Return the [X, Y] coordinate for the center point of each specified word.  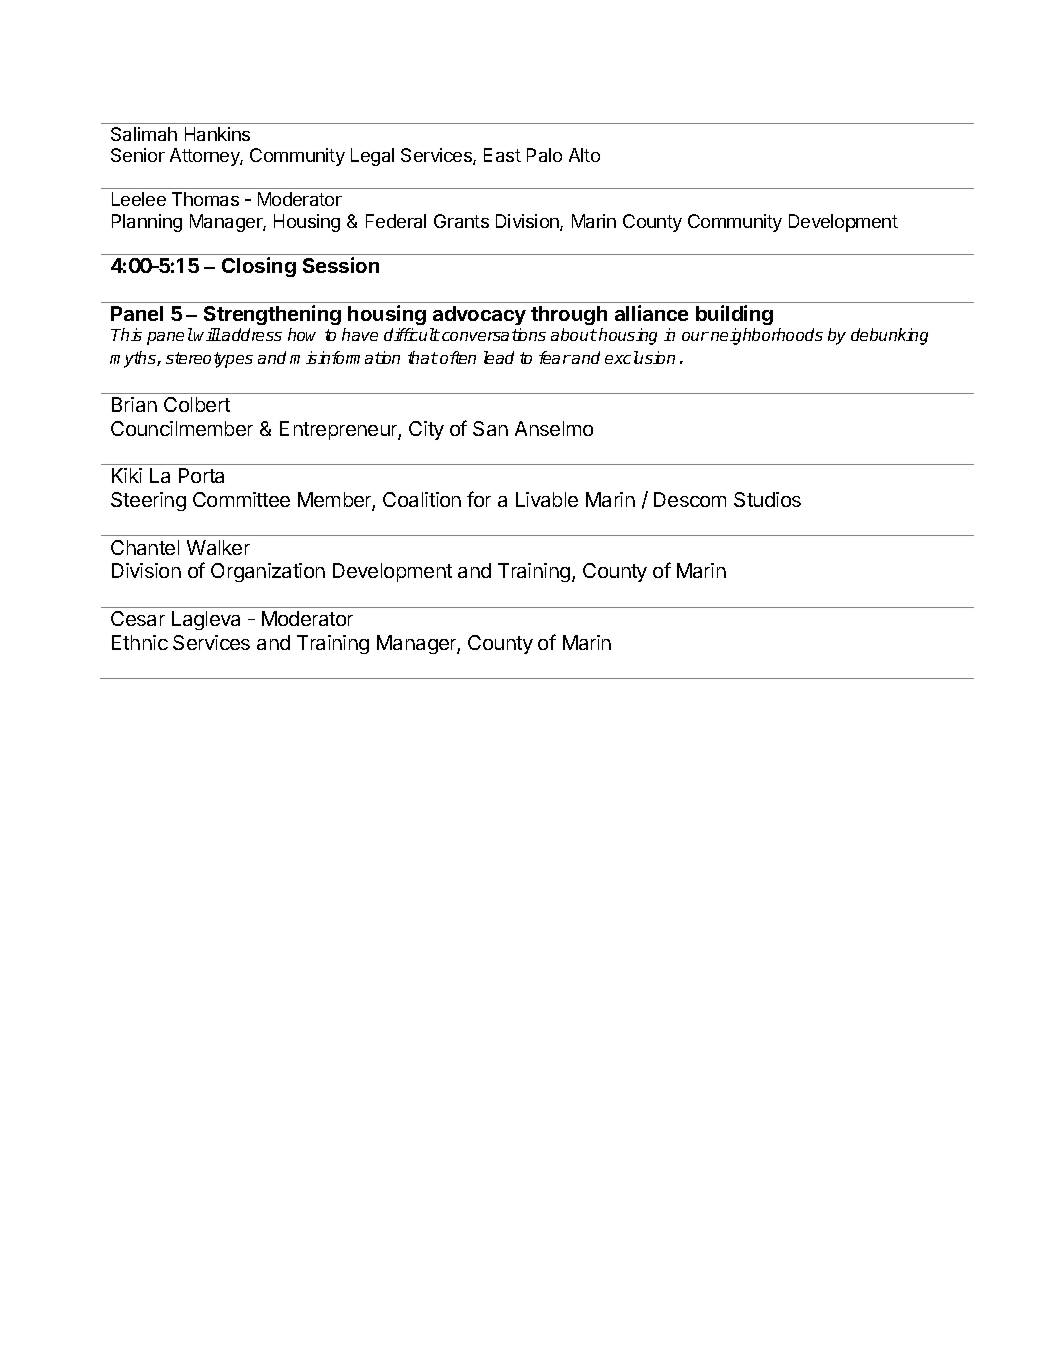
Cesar [138, 618]
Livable [547, 499]
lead [499, 357]
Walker [218, 547]
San [490, 428]
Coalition [422, 499]
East [502, 155]
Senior [138, 155]
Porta [201, 475]
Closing [259, 267]
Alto [584, 155]
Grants [461, 221]
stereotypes [209, 360]
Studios [767, 499]
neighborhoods [767, 336]
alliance [651, 313]
